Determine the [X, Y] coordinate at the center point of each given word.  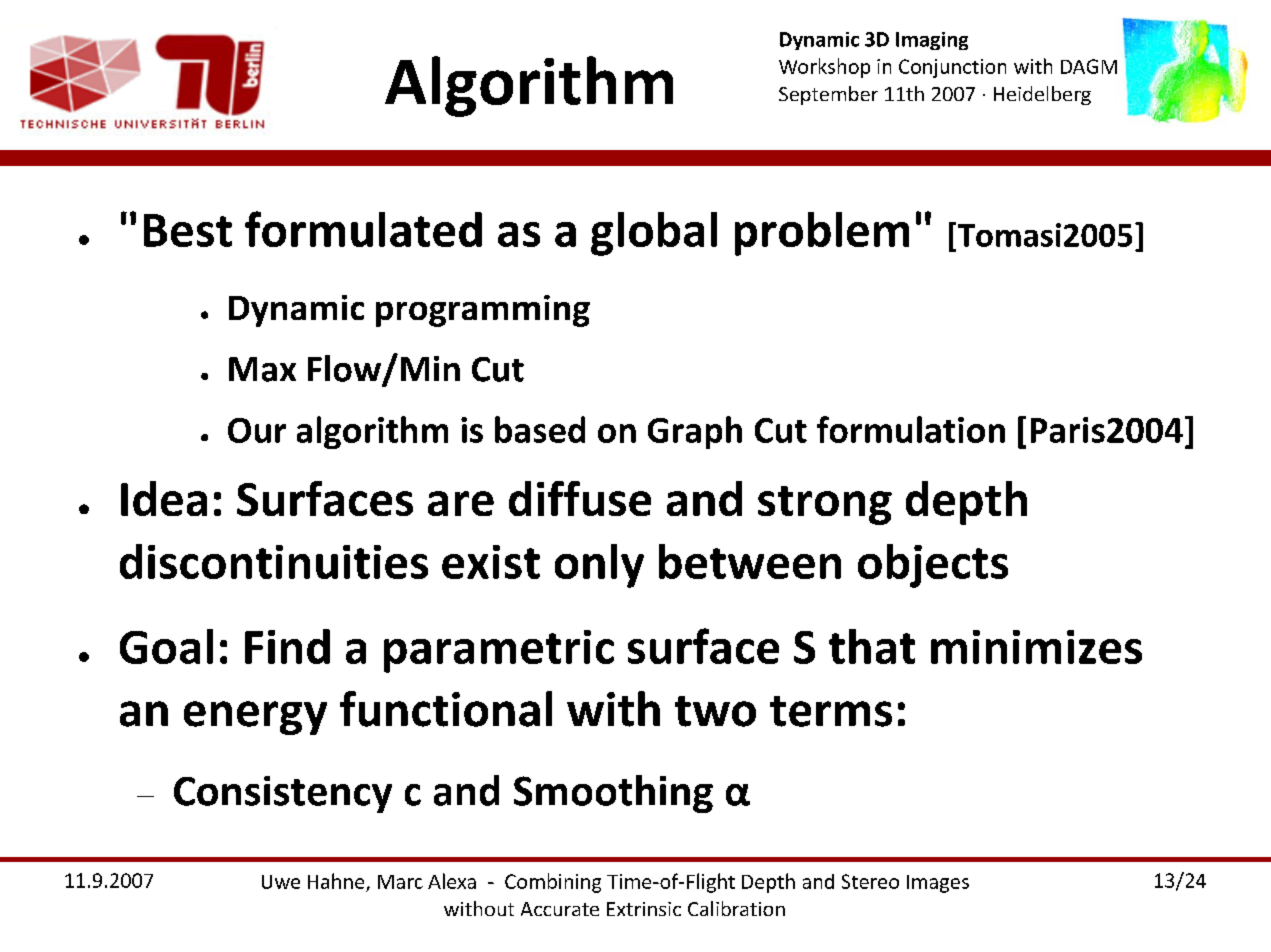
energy [255, 718]
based [540, 429]
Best [188, 230]
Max [262, 369]
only [599, 566]
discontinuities [274, 561]
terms [831, 711]
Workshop [824, 68]
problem [822, 234]
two [715, 711]
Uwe [281, 882]
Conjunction [952, 68]
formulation [911, 429]
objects [933, 566]
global [654, 234]
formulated [363, 229]
